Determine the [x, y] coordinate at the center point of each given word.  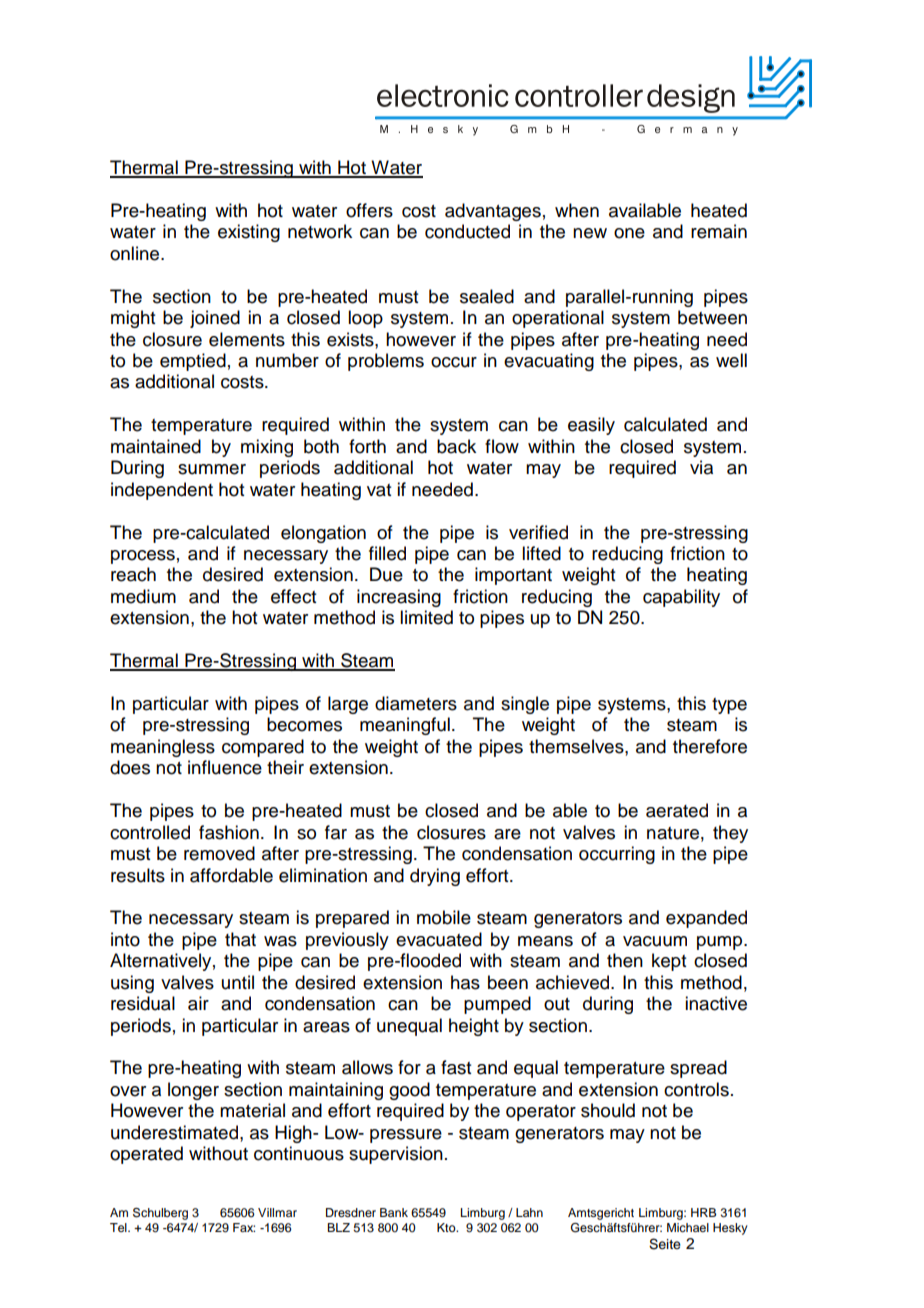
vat [379, 490]
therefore [710, 746]
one [629, 233]
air [198, 1003]
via [701, 467]
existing [249, 233]
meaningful [405, 726]
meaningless [163, 748]
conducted [467, 231]
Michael [688, 1227]
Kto [447, 1227]
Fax [244, 1227]
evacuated [439, 939]
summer [212, 469]
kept [669, 962]
